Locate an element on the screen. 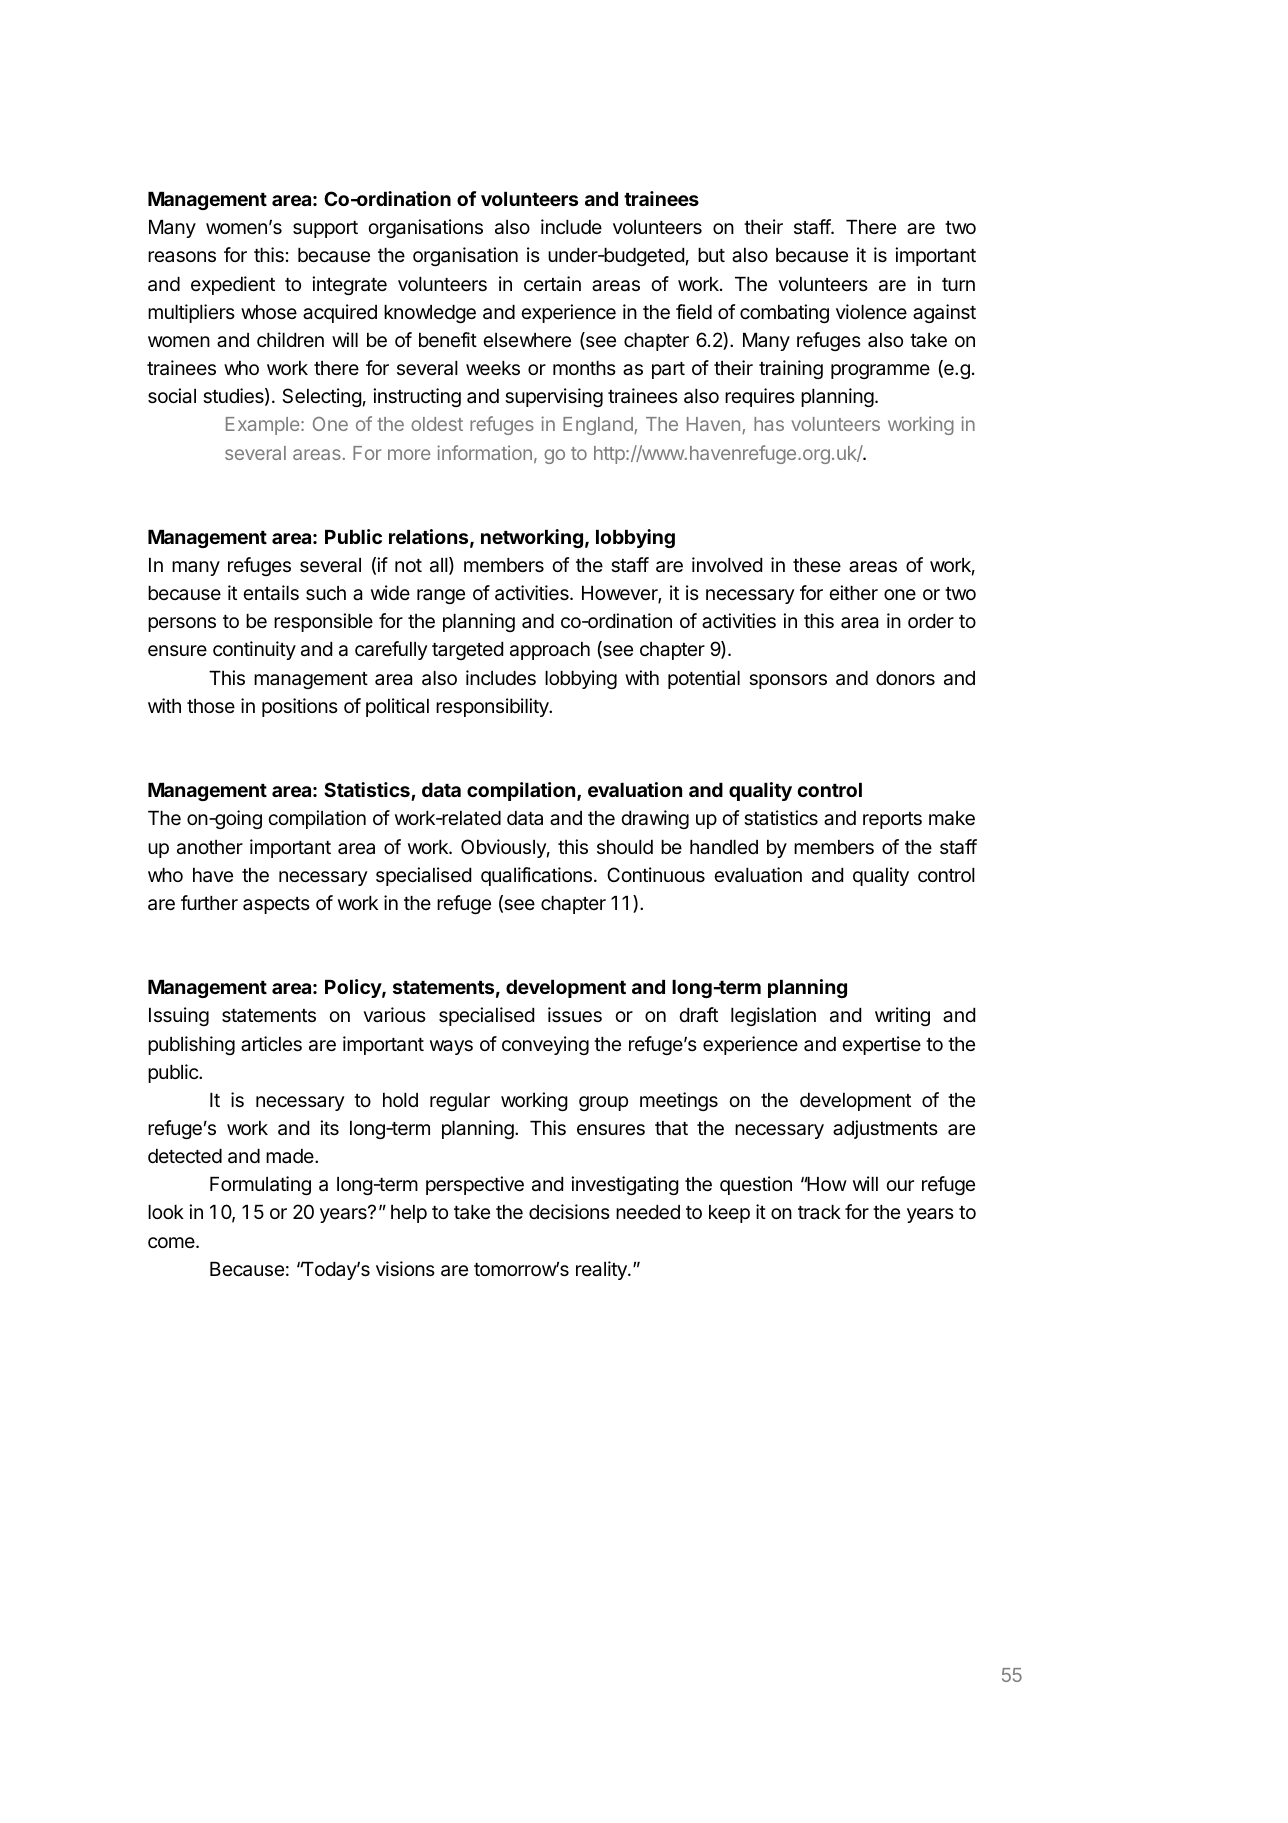 This screenshot has width=1288, height=1823. violence is located at coordinates (871, 311).
